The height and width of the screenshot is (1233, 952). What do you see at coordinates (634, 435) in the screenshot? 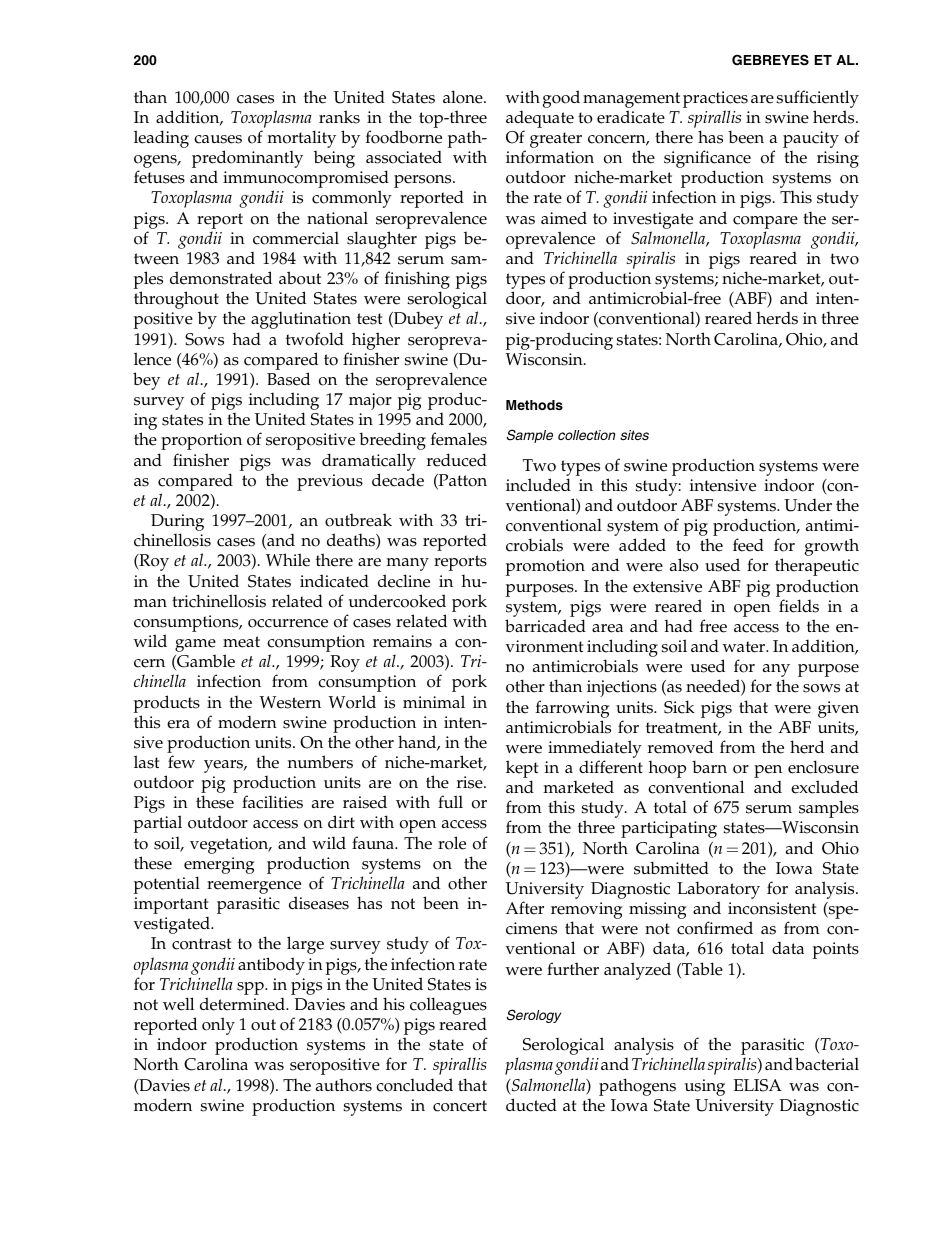
I see `sites` at bounding box center [634, 435].
